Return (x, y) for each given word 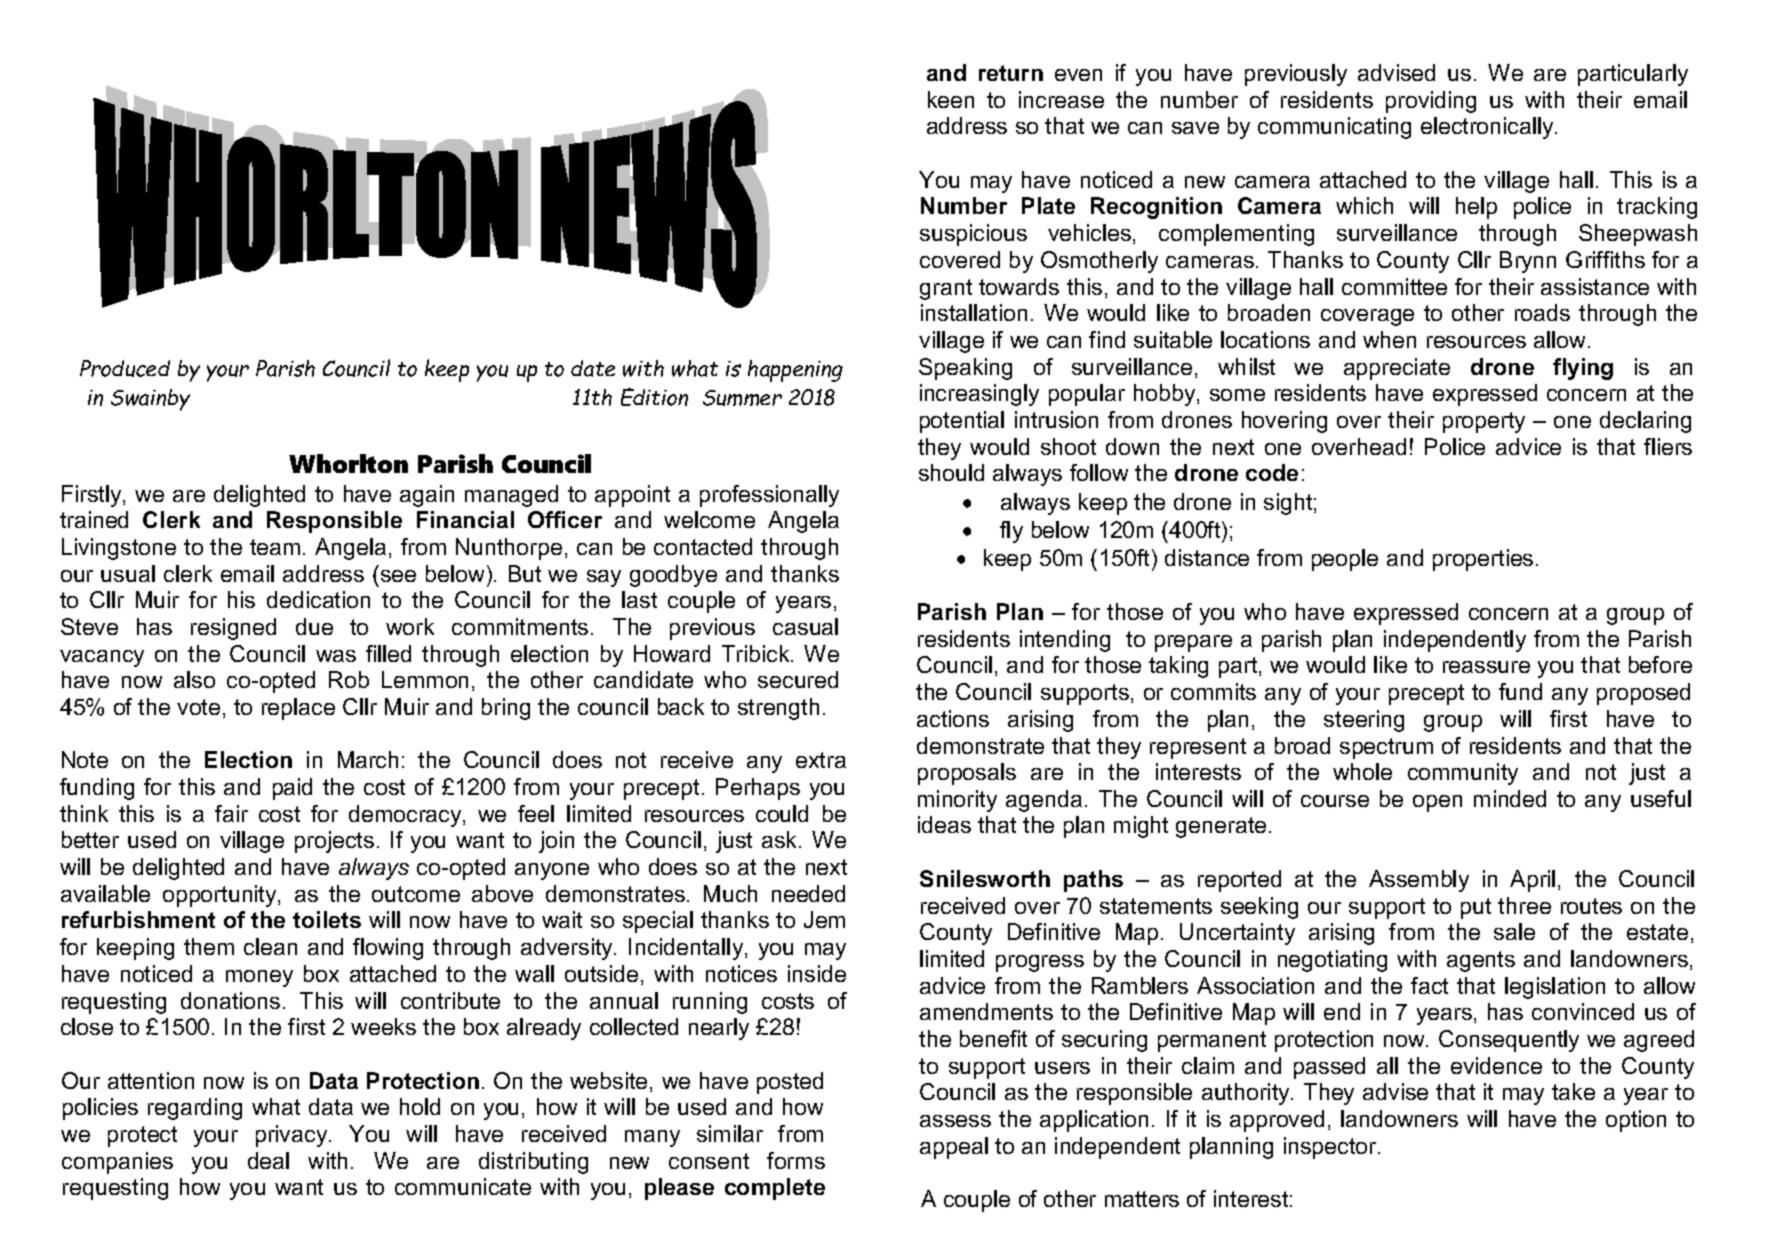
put (1476, 908)
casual (805, 626)
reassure (1486, 667)
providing (1431, 102)
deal (268, 1160)
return (1011, 73)
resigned (233, 629)
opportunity (221, 896)
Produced (125, 368)
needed (808, 893)
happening (795, 371)
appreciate (1397, 369)
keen (951, 99)
